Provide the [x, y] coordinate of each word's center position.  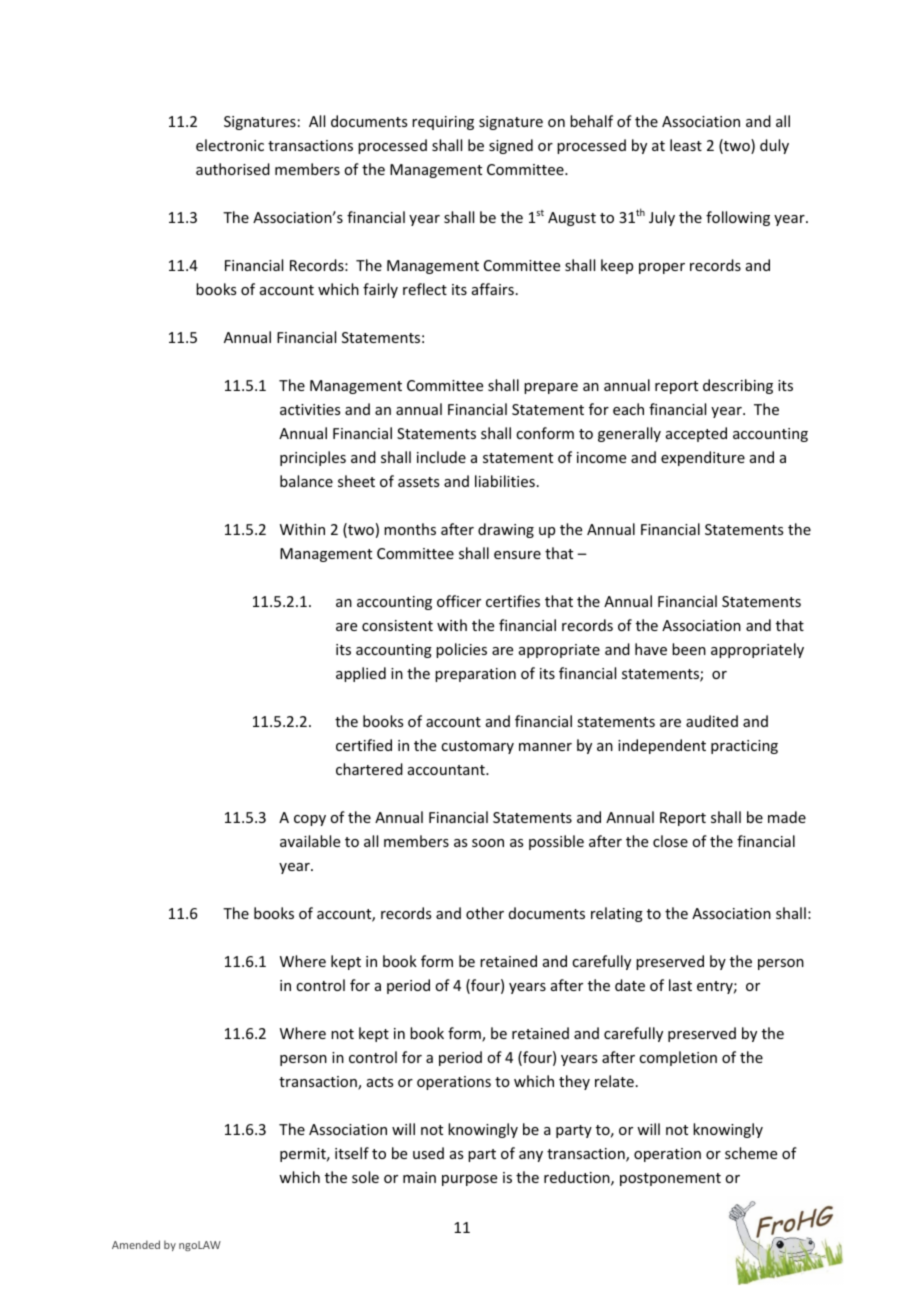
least [686, 145]
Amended [136, 1244]
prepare [551, 388]
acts [380, 1082]
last [680, 985]
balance [306, 481]
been [689, 649]
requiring [443, 123]
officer [459, 601]
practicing [744, 747]
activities [310, 409]
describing [738, 386]
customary [477, 747]
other [485, 913]
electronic [230, 145]
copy [310, 820]
